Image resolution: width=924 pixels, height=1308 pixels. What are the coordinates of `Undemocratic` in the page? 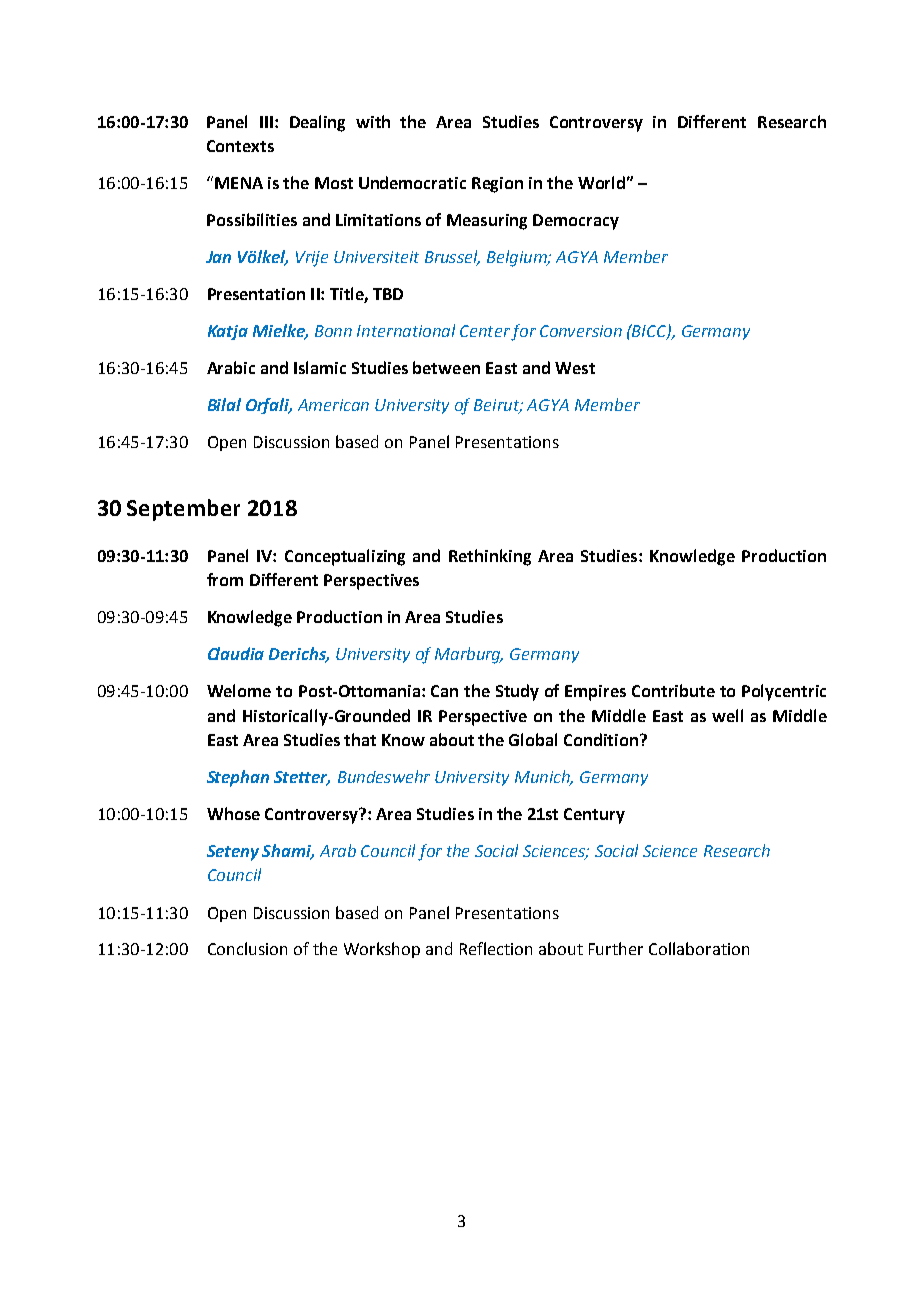 It's located at (412, 182).
